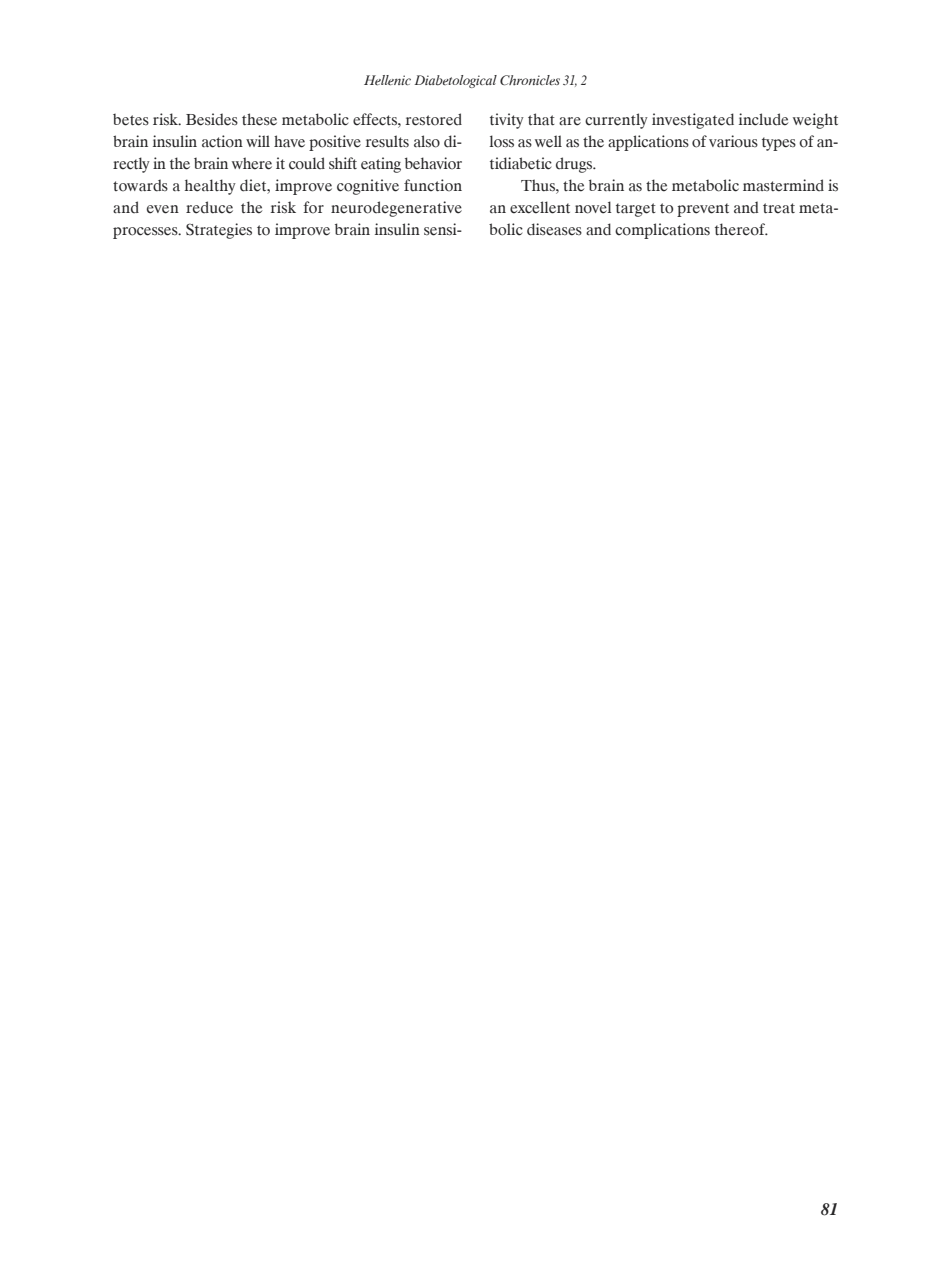  Describe the element at coordinates (433, 163) in the document. I see `behavior` at that location.
